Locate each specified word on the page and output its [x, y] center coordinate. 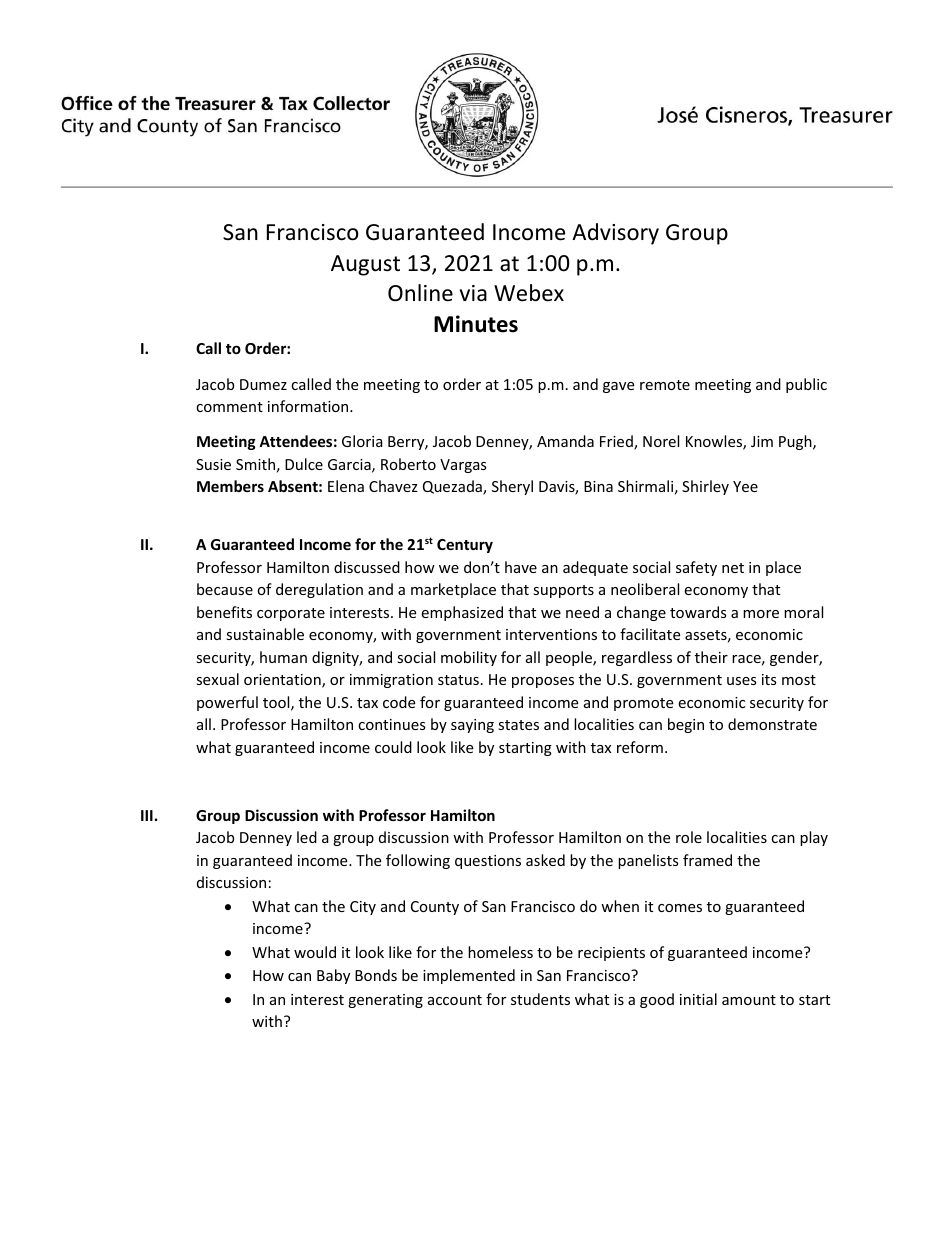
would [315, 952]
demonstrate [772, 724]
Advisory [615, 234]
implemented [469, 976]
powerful [227, 703]
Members [230, 486]
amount [749, 1000]
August [365, 265]
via [473, 293]
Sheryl [512, 487]
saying [472, 726]
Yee [745, 486]
